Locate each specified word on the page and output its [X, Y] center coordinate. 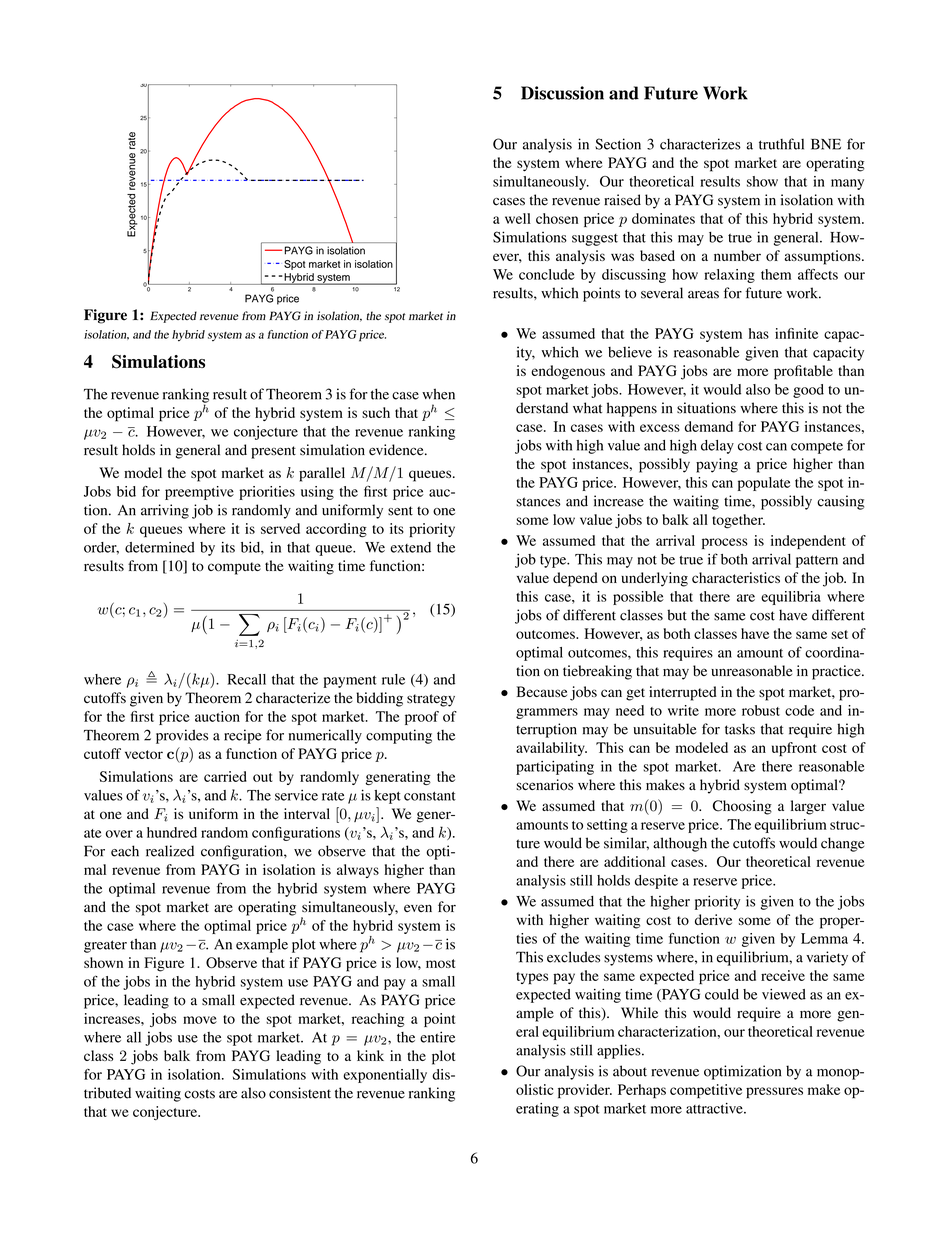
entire [437, 1037]
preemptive [199, 493]
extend [410, 547]
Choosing [742, 807]
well [518, 218]
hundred [172, 832]
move [200, 1020]
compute [234, 568]
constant [430, 796]
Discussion [562, 93]
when [438, 394]
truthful [781, 144]
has [759, 333]
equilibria [791, 598]
